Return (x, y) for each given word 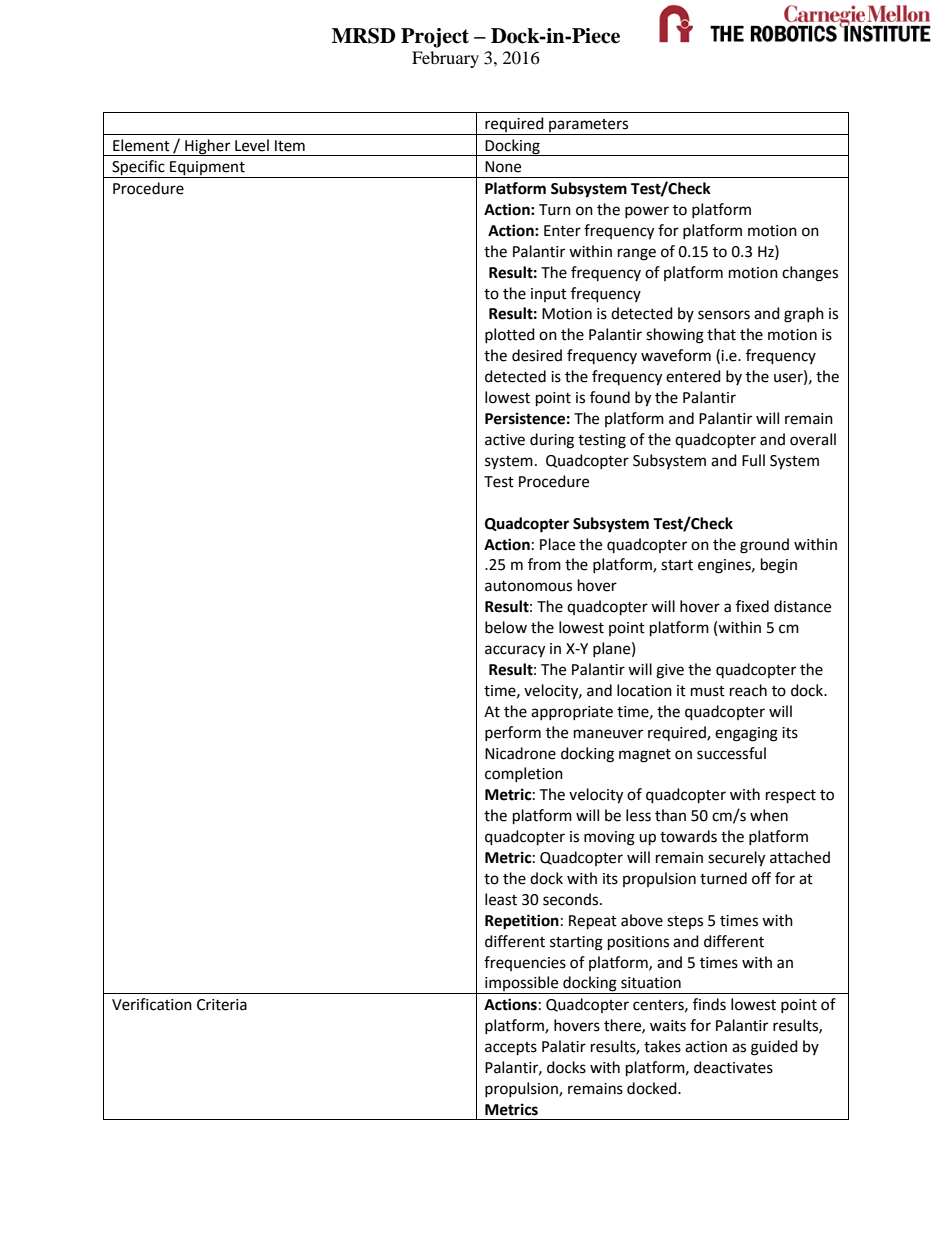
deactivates (733, 1067)
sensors (724, 315)
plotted (510, 335)
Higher (208, 147)
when (769, 815)
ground (764, 546)
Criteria (222, 1005)
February (445, 59)
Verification (152, 1004)
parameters (588, 125)
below (506, 627)
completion (524, 774)
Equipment (207, 169)
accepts (511, 1049)
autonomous (528, 586)
